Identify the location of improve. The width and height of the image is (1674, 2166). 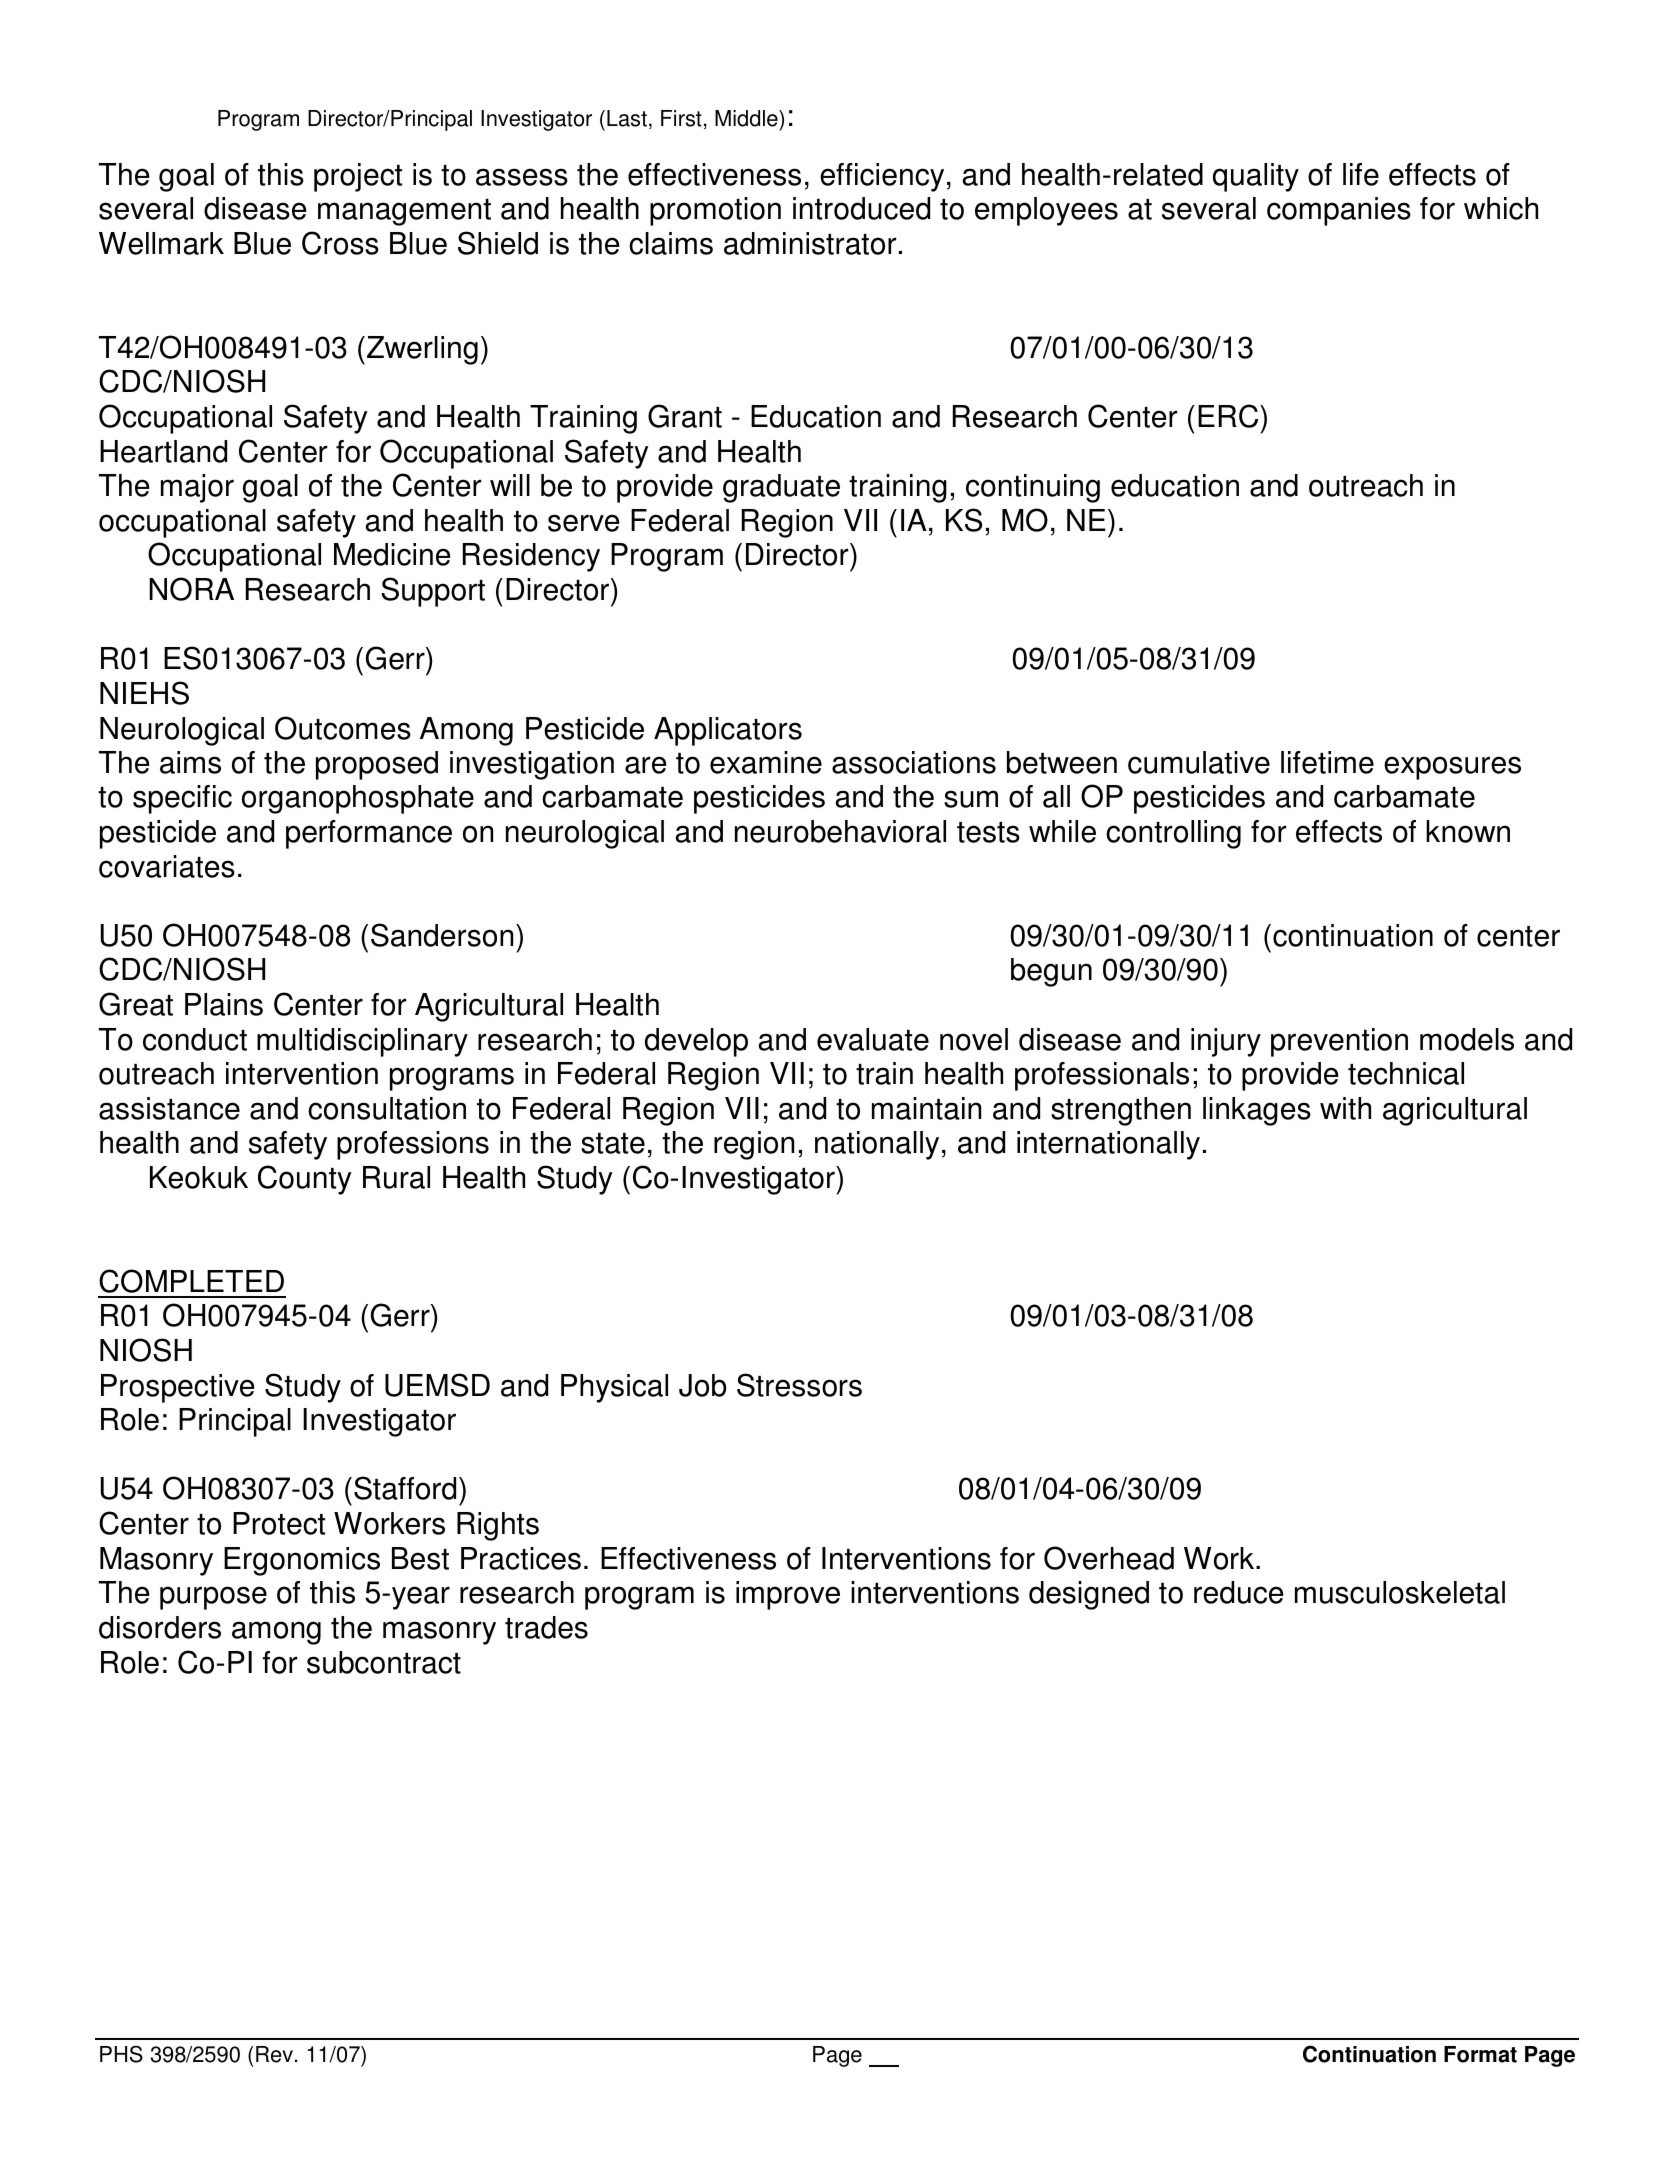
(788, 1595).
